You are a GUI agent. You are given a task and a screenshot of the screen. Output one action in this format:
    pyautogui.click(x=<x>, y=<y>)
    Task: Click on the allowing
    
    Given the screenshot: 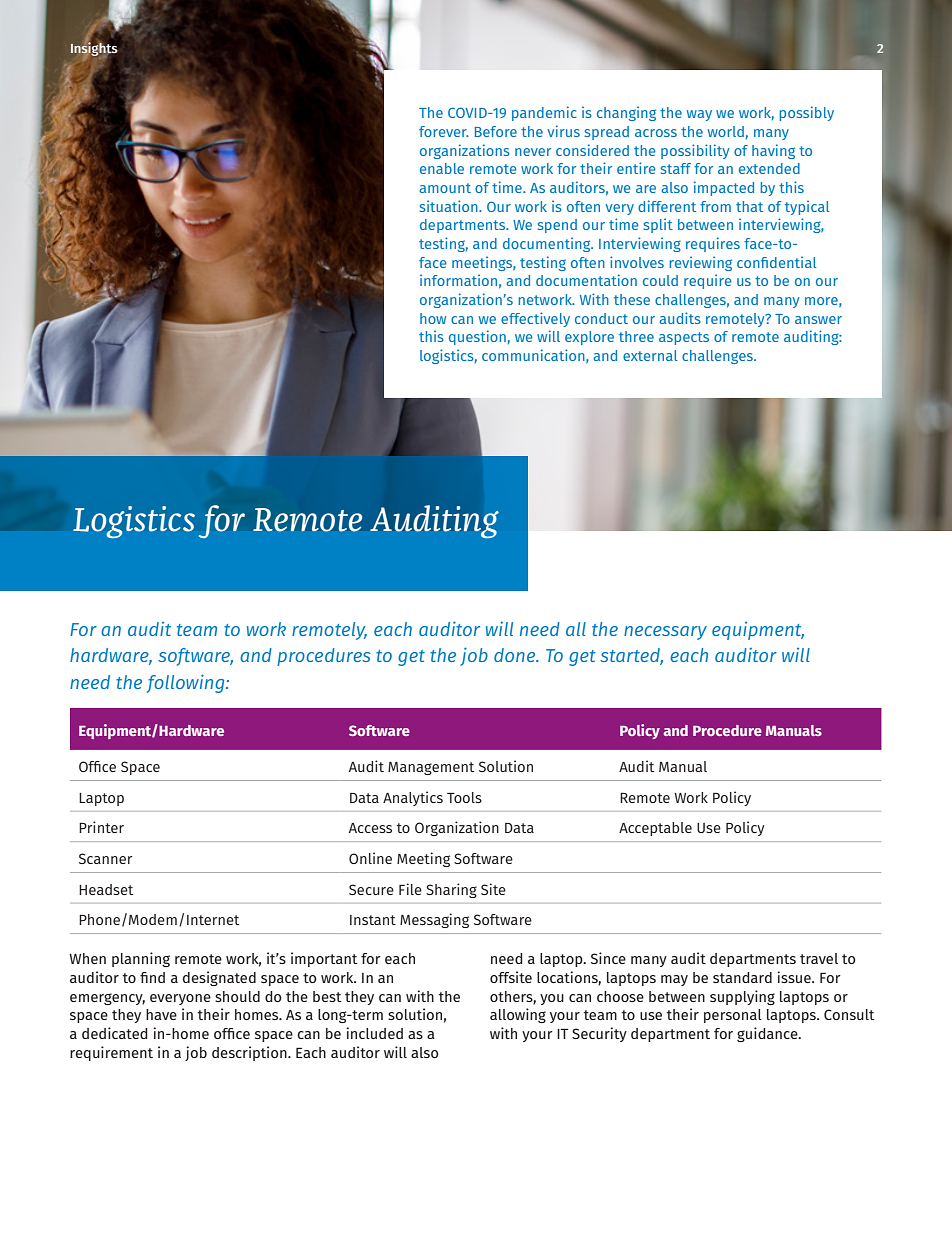 What is the action you would take?
    pyautogui.click(x=518, y=1015)
